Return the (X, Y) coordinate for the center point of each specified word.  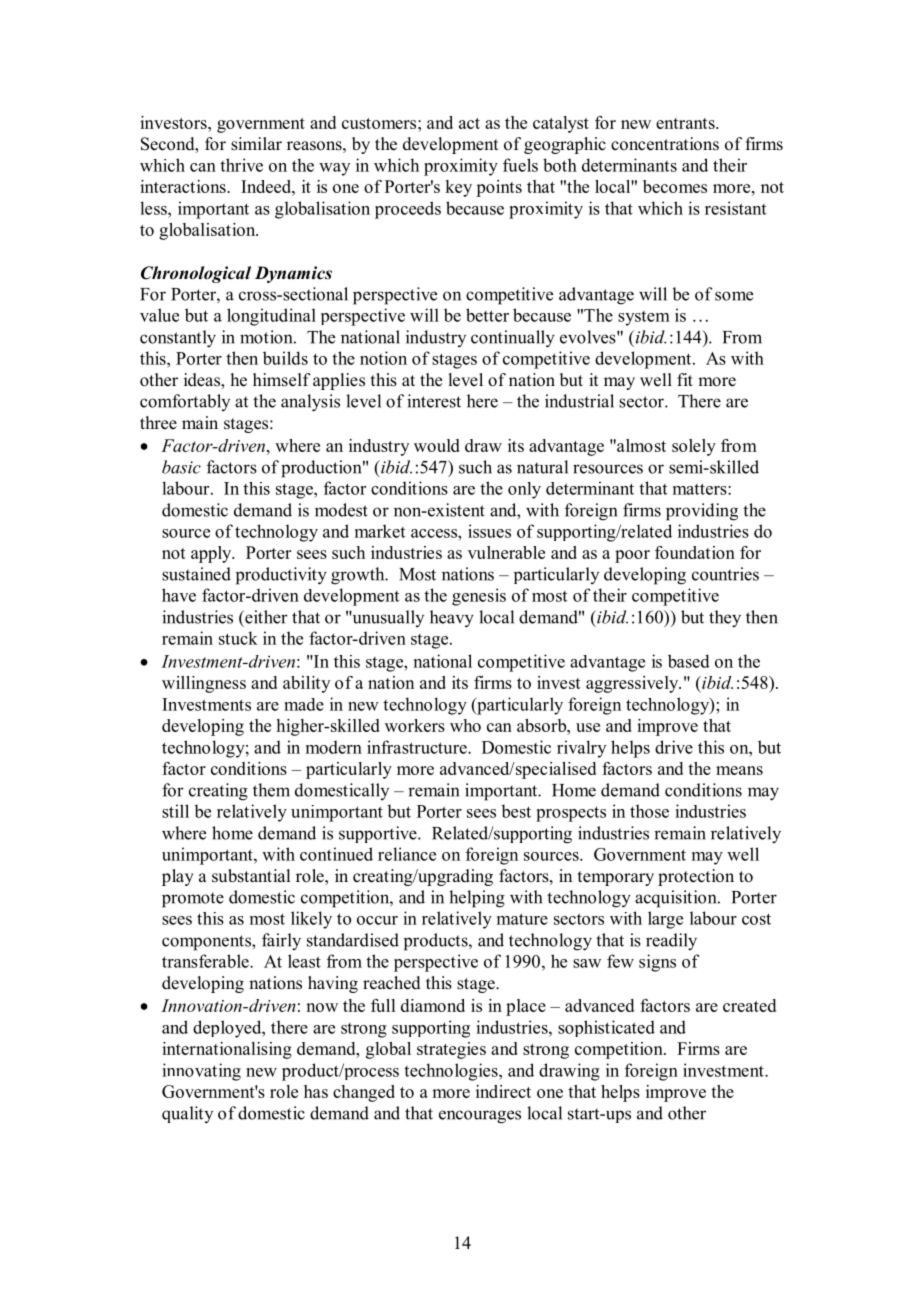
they (725, 619)
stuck (238, 638)
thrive (241, 165)
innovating (201, 1072)
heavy (452, 619)
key (458, 188)
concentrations (665, 144)
